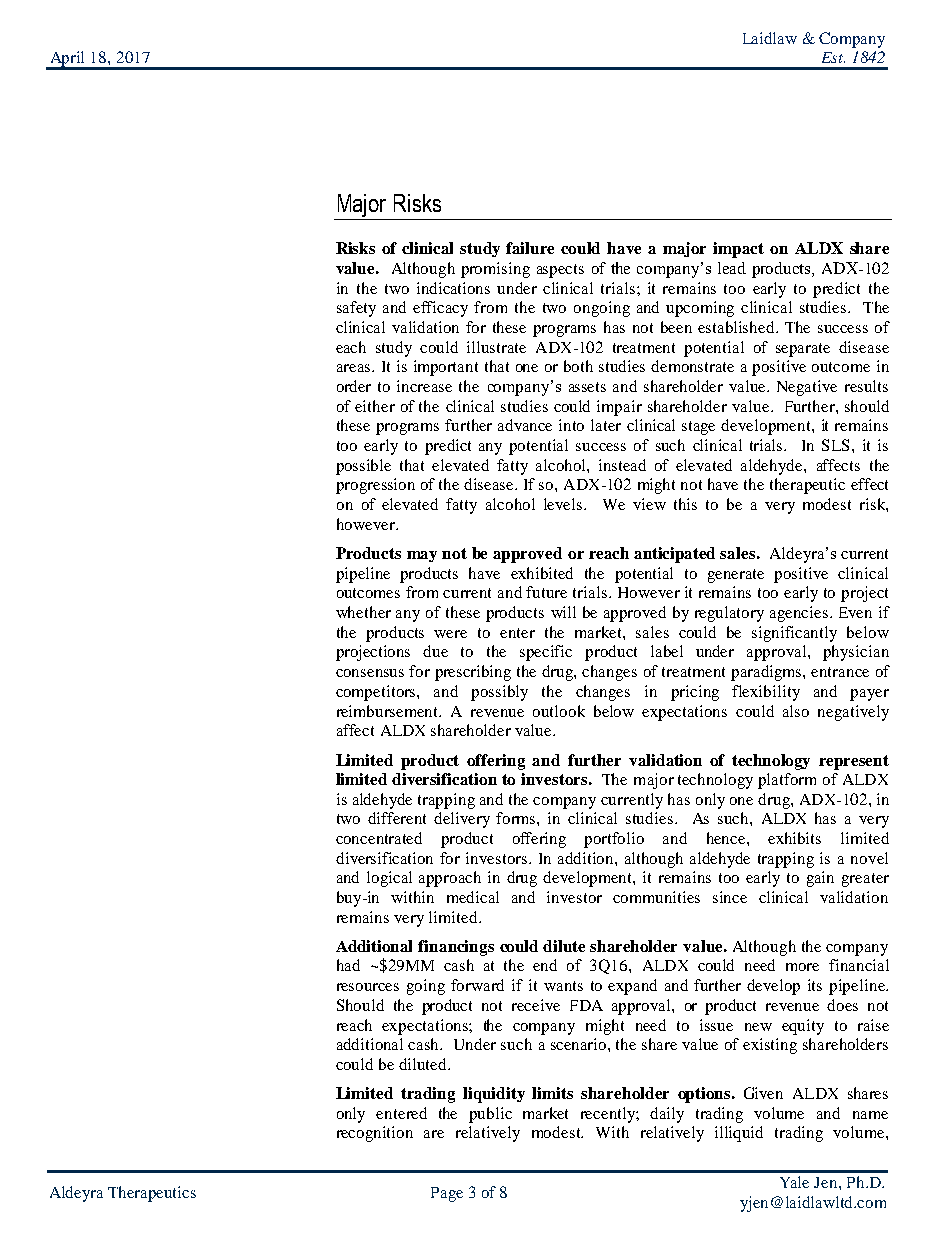 This image has height=1233, width=952. Describe the element at coordinates (363, 467) in the image. I see `possible` at that location.
